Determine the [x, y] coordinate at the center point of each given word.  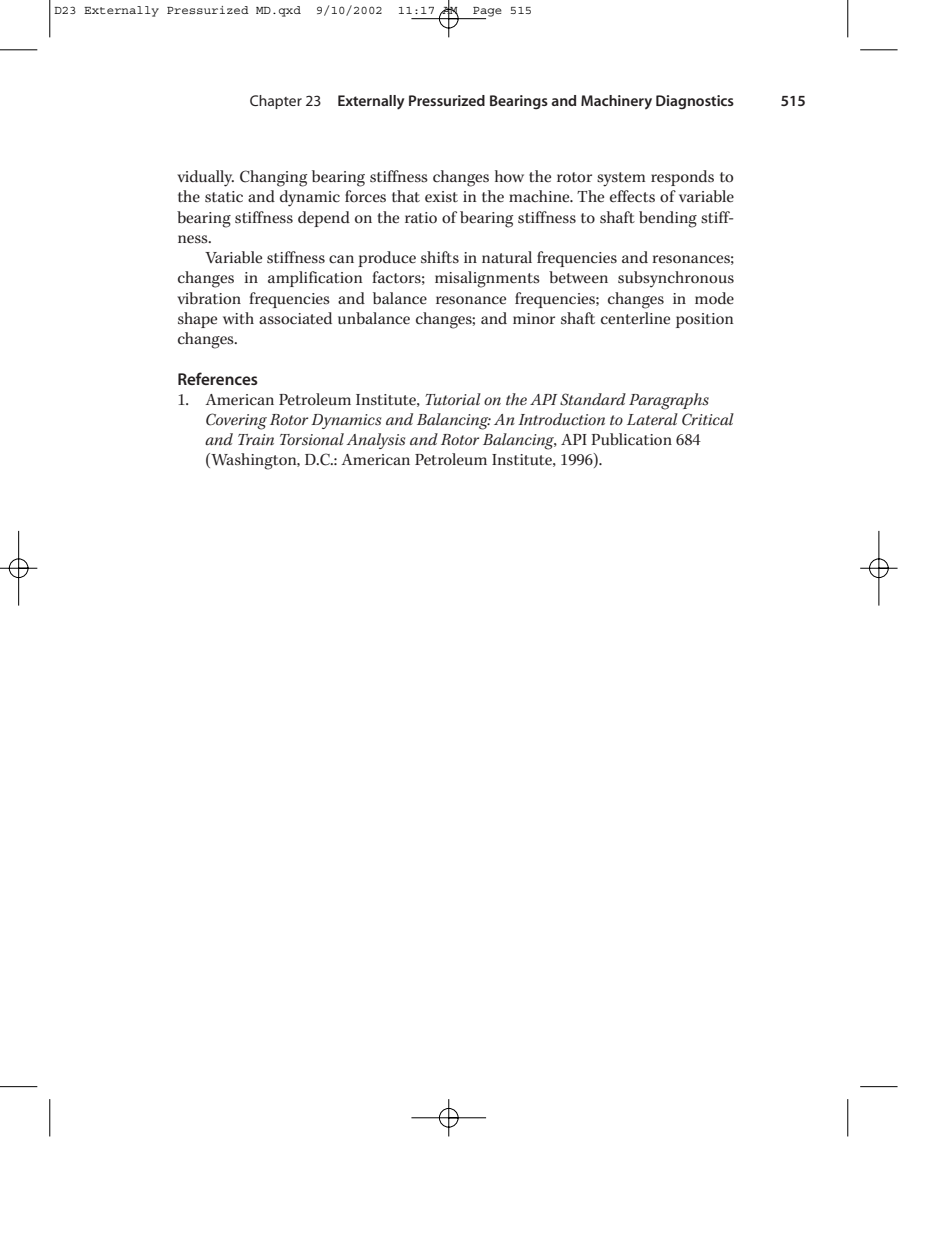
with [238, 318]
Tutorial [453, 399]
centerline [635, 318]
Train [256, 439]
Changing [273, 178]
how [509, 176]
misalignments [487, 279]
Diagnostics [695, 102]
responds [682, 178]
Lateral [652, 419]
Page [486, 13]
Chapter [276, 102]
